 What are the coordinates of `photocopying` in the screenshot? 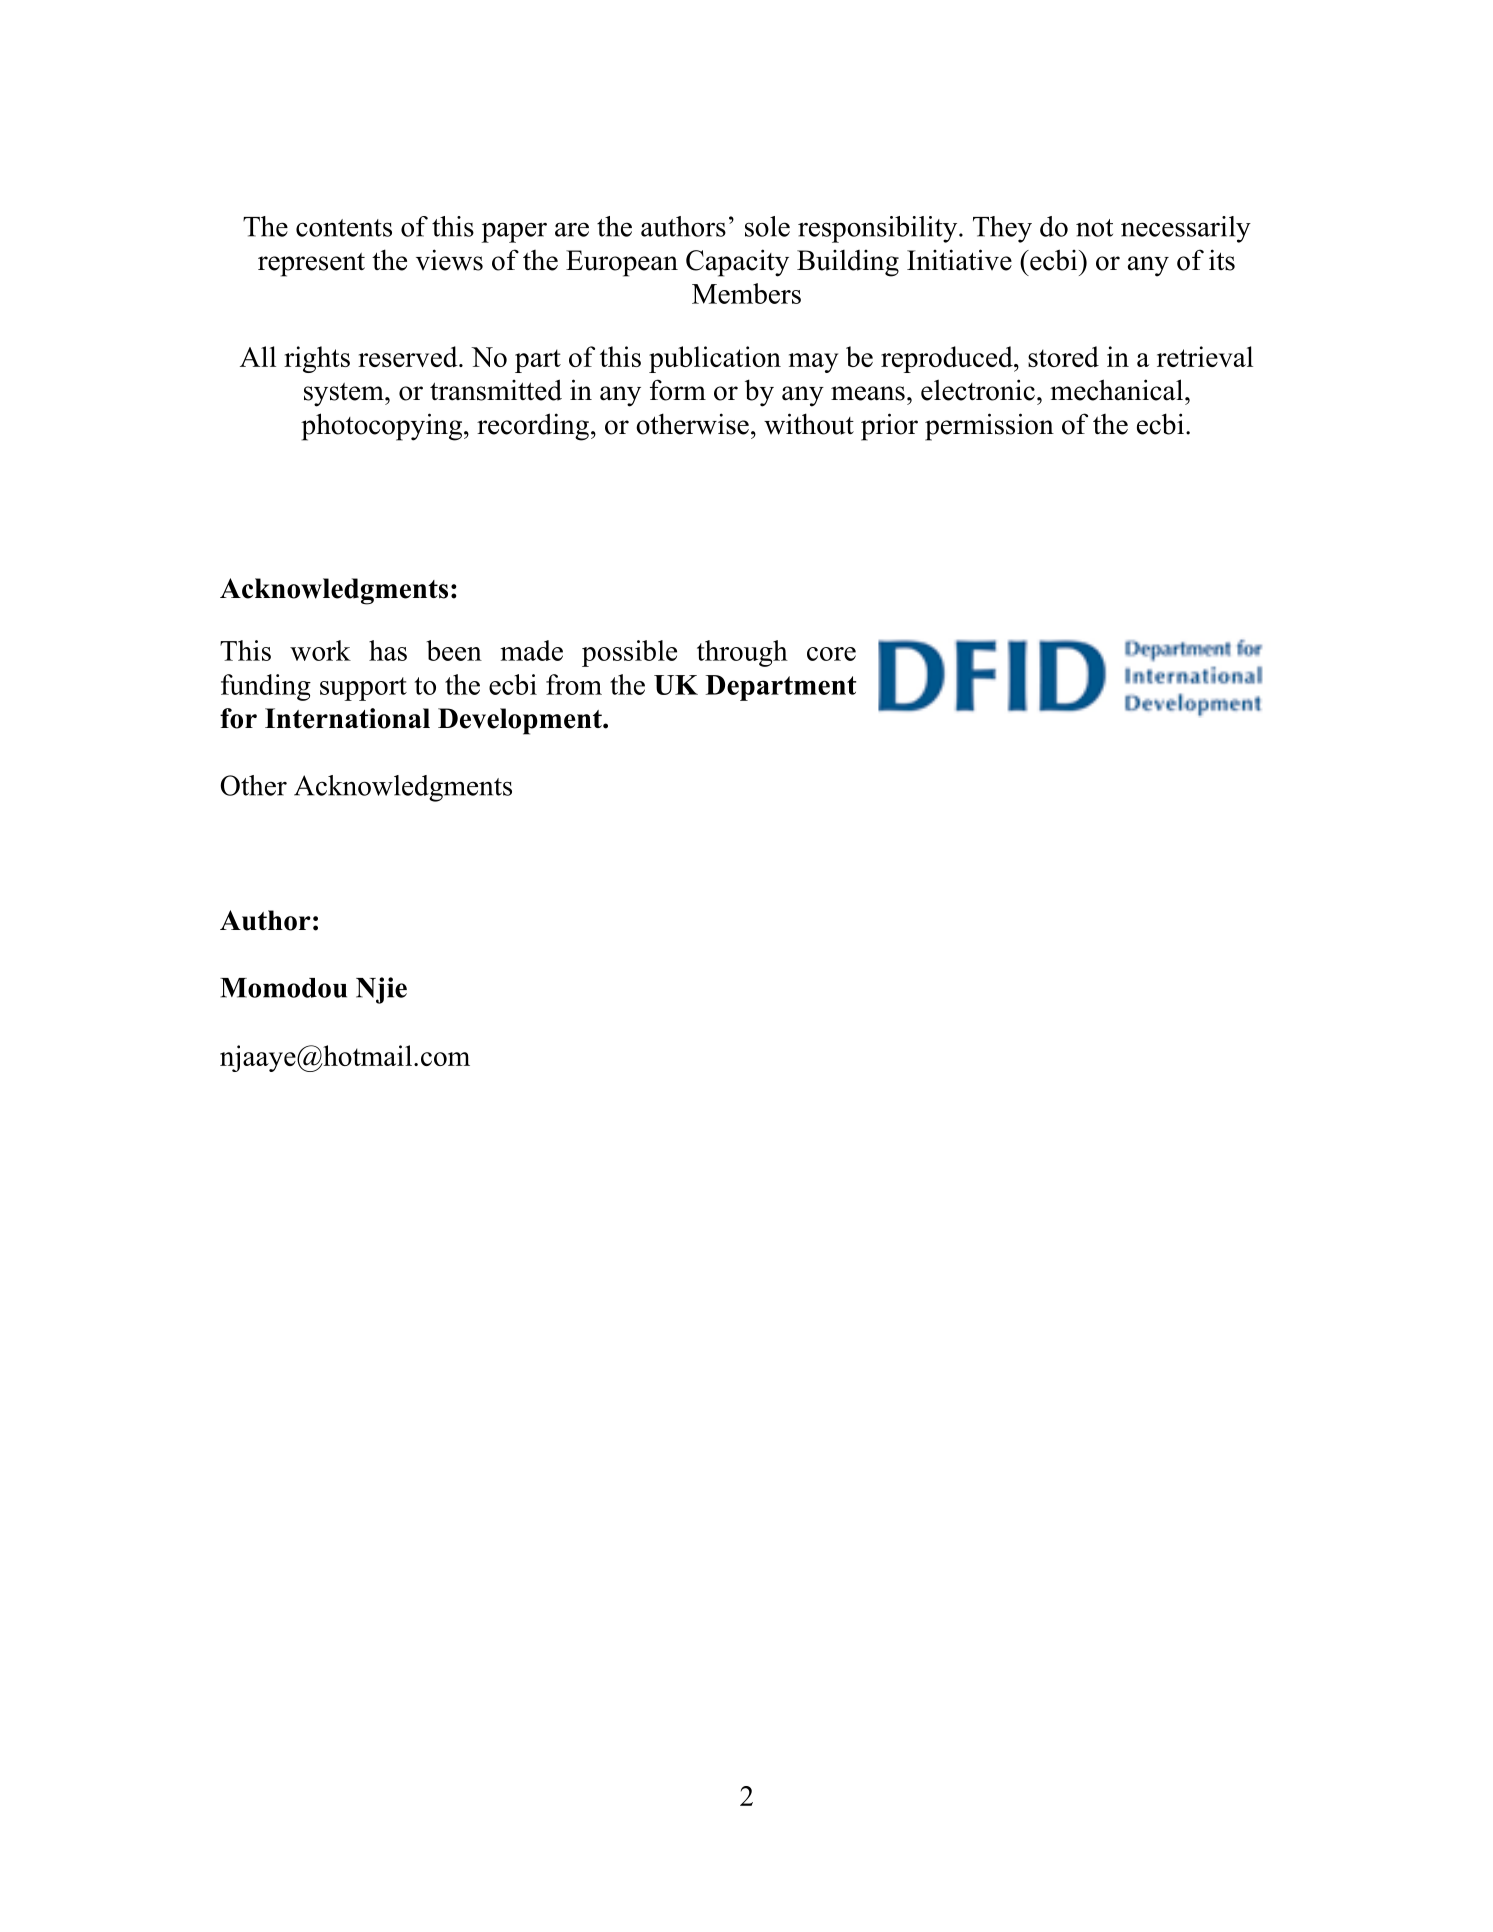 It's located at (383, 427).
